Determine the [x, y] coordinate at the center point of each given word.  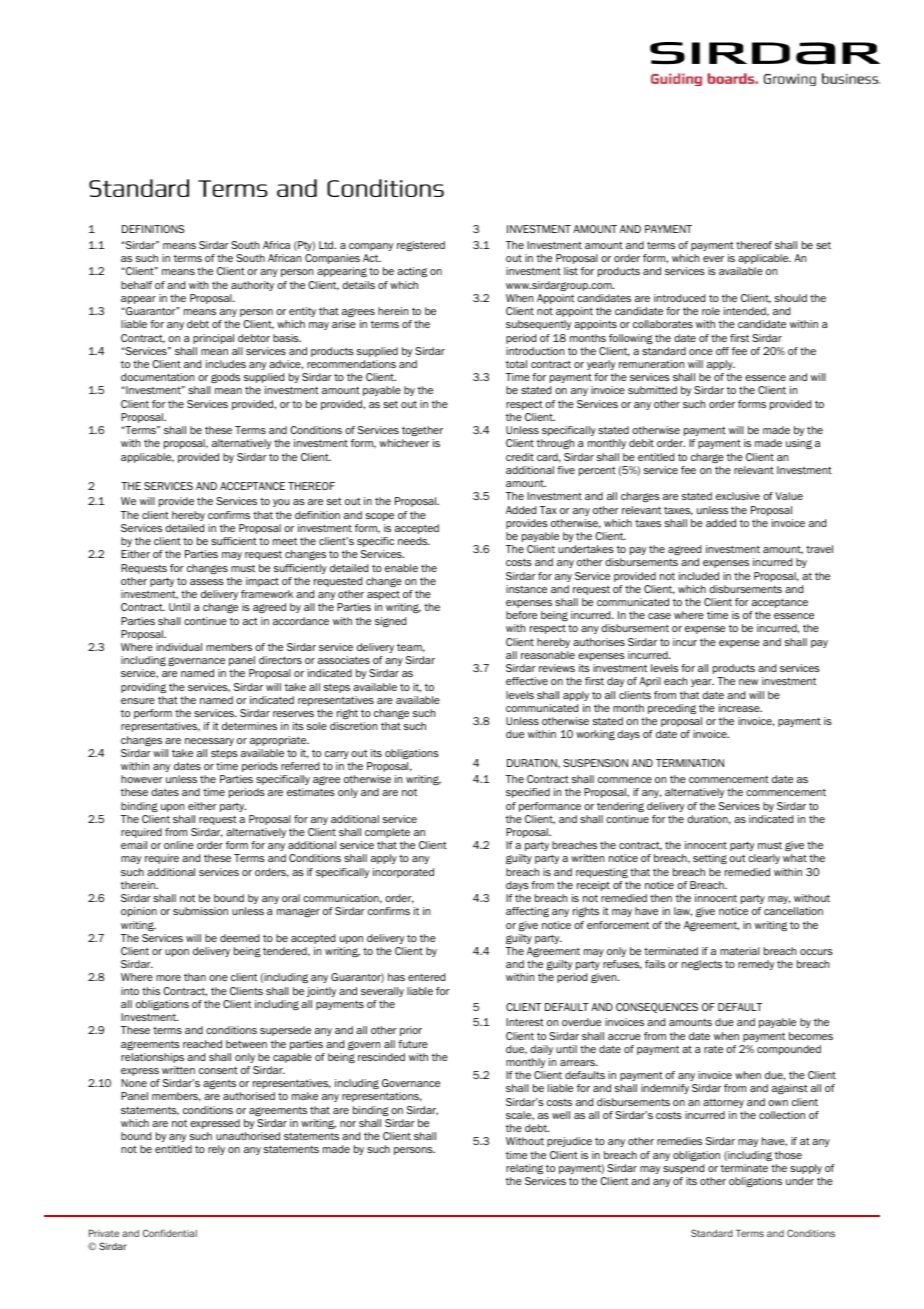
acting [412, 272]
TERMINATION [690, 763]
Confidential [170, 1233]
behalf [136, 285]
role [711, 311]
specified [528, 793]
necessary [209, 742]
